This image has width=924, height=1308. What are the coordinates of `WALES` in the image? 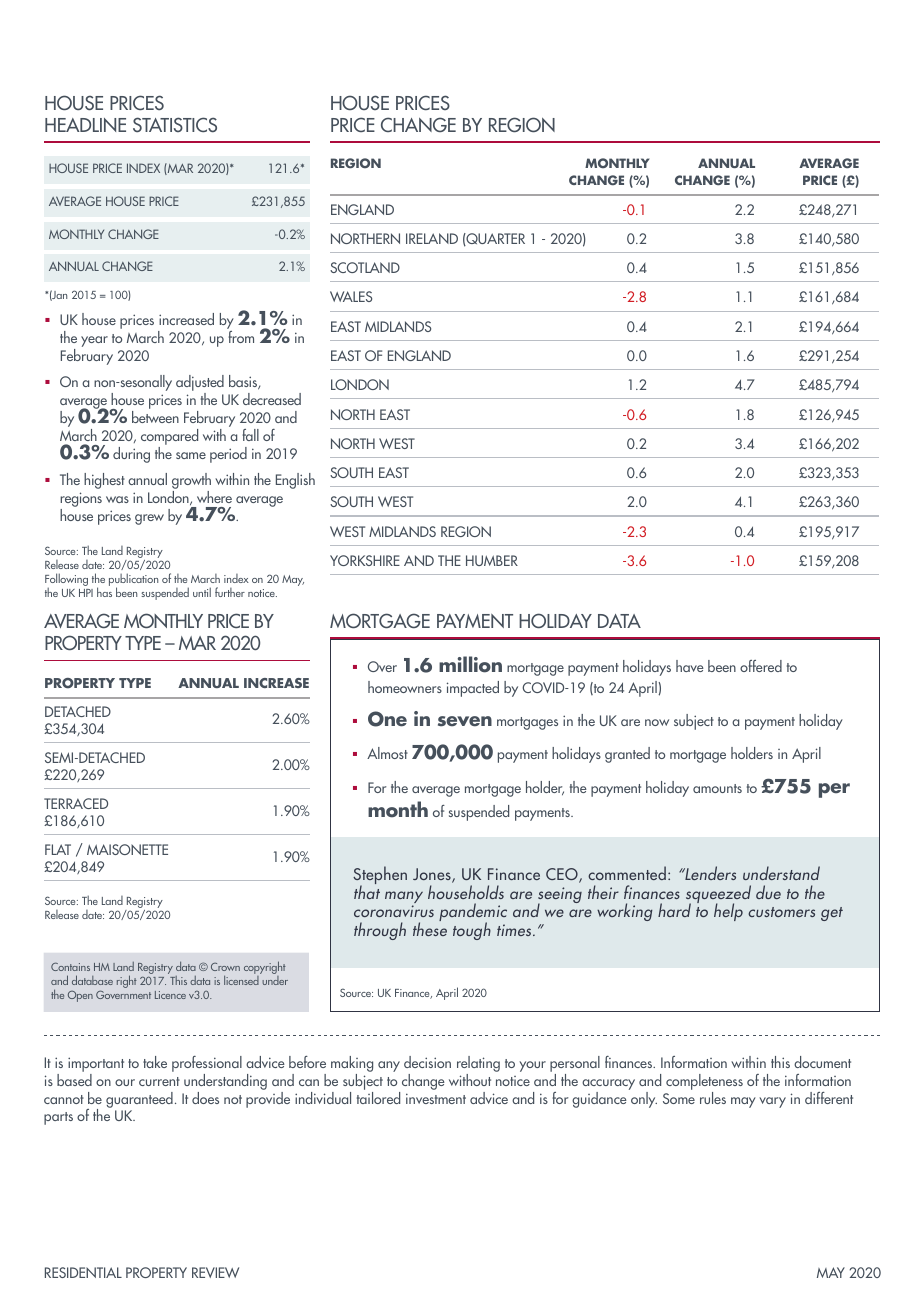 It's located at (351, 296).
